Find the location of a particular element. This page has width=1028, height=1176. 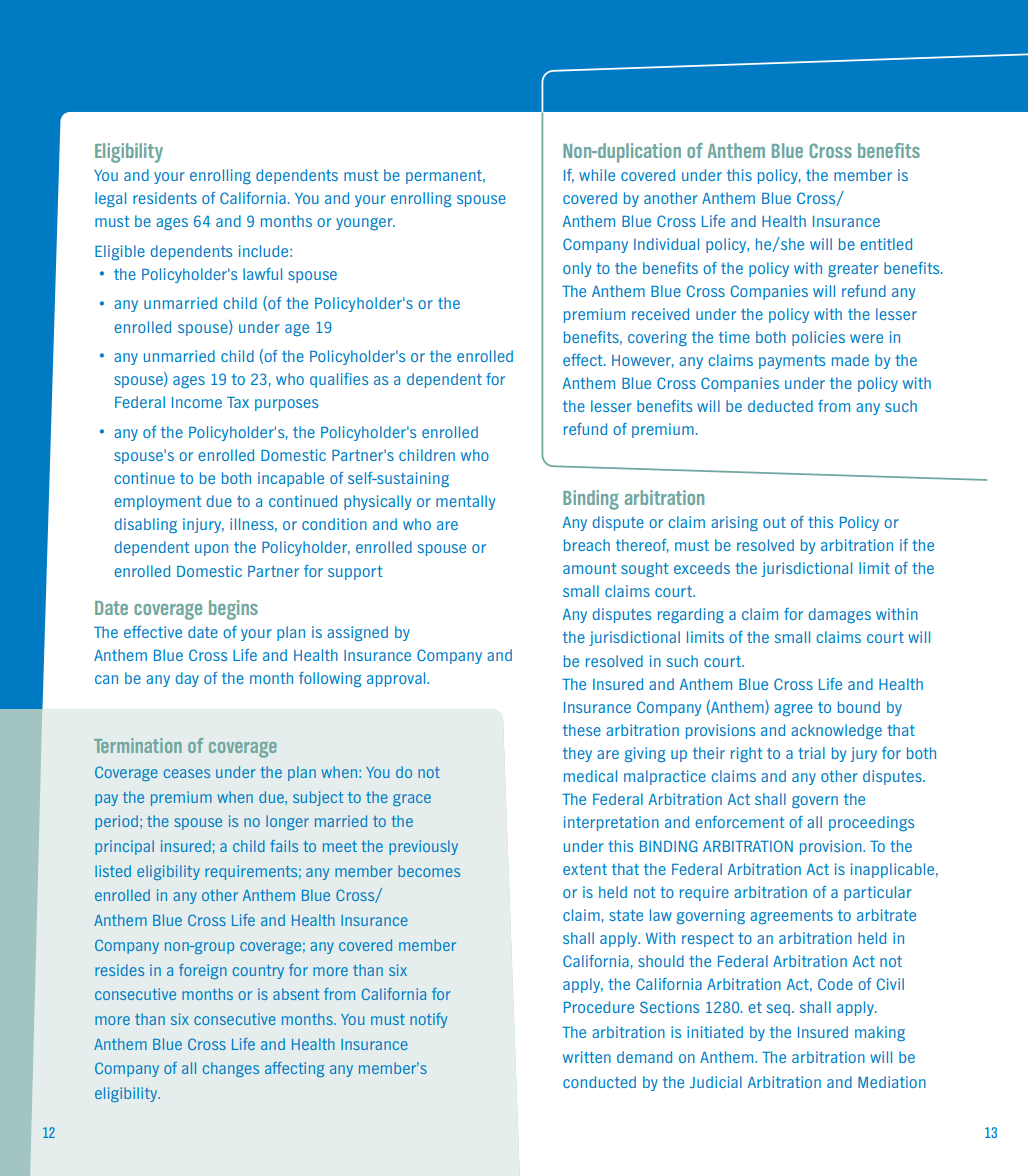

written is located at coordinates (587, 1057).
